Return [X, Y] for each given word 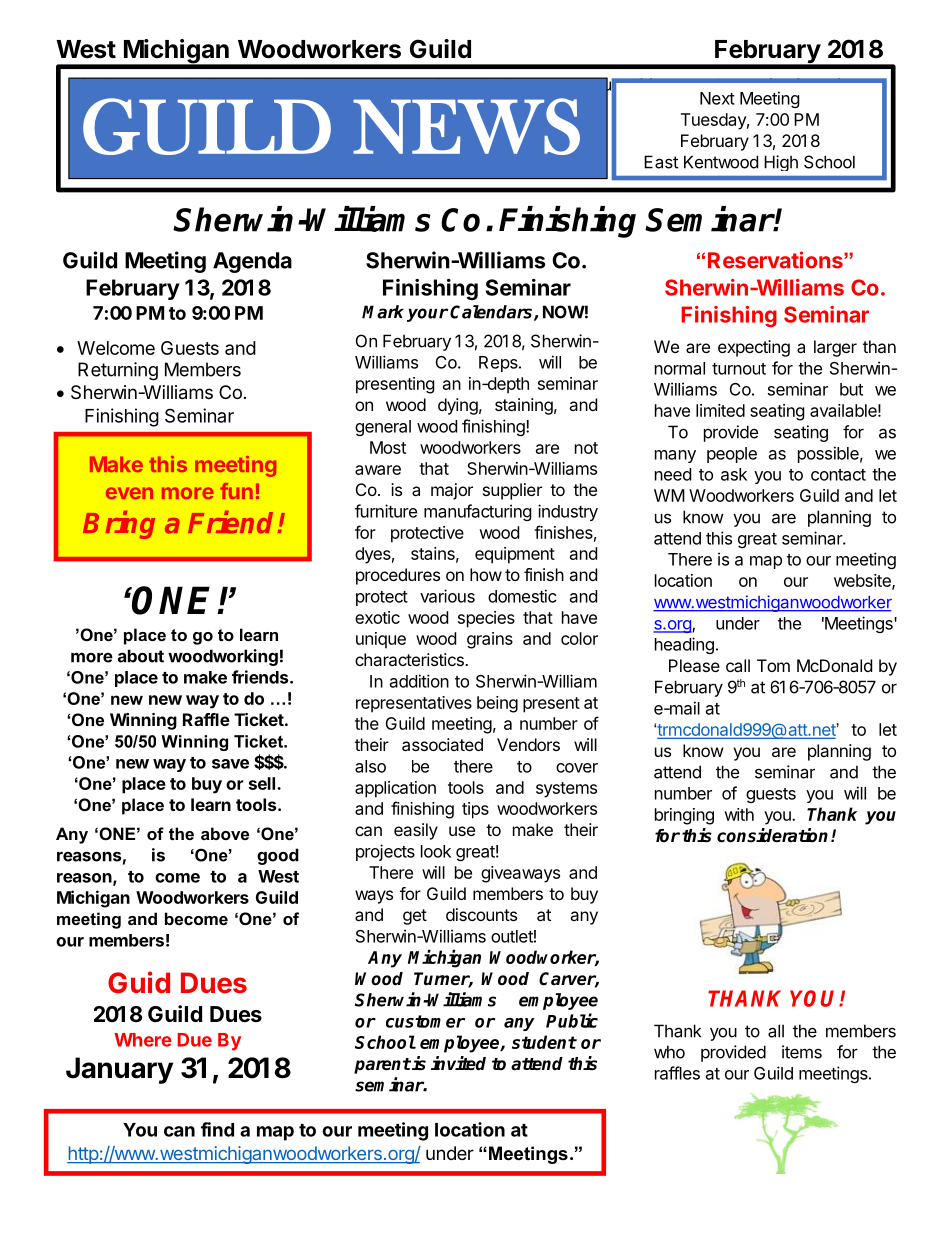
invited [458, 1063]
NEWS [466, 126]
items [802, 1052]
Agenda [252, 262]
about [141, 656]
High [781, 163]
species [486, 619]
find [217, 1129]
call [738, 665]
